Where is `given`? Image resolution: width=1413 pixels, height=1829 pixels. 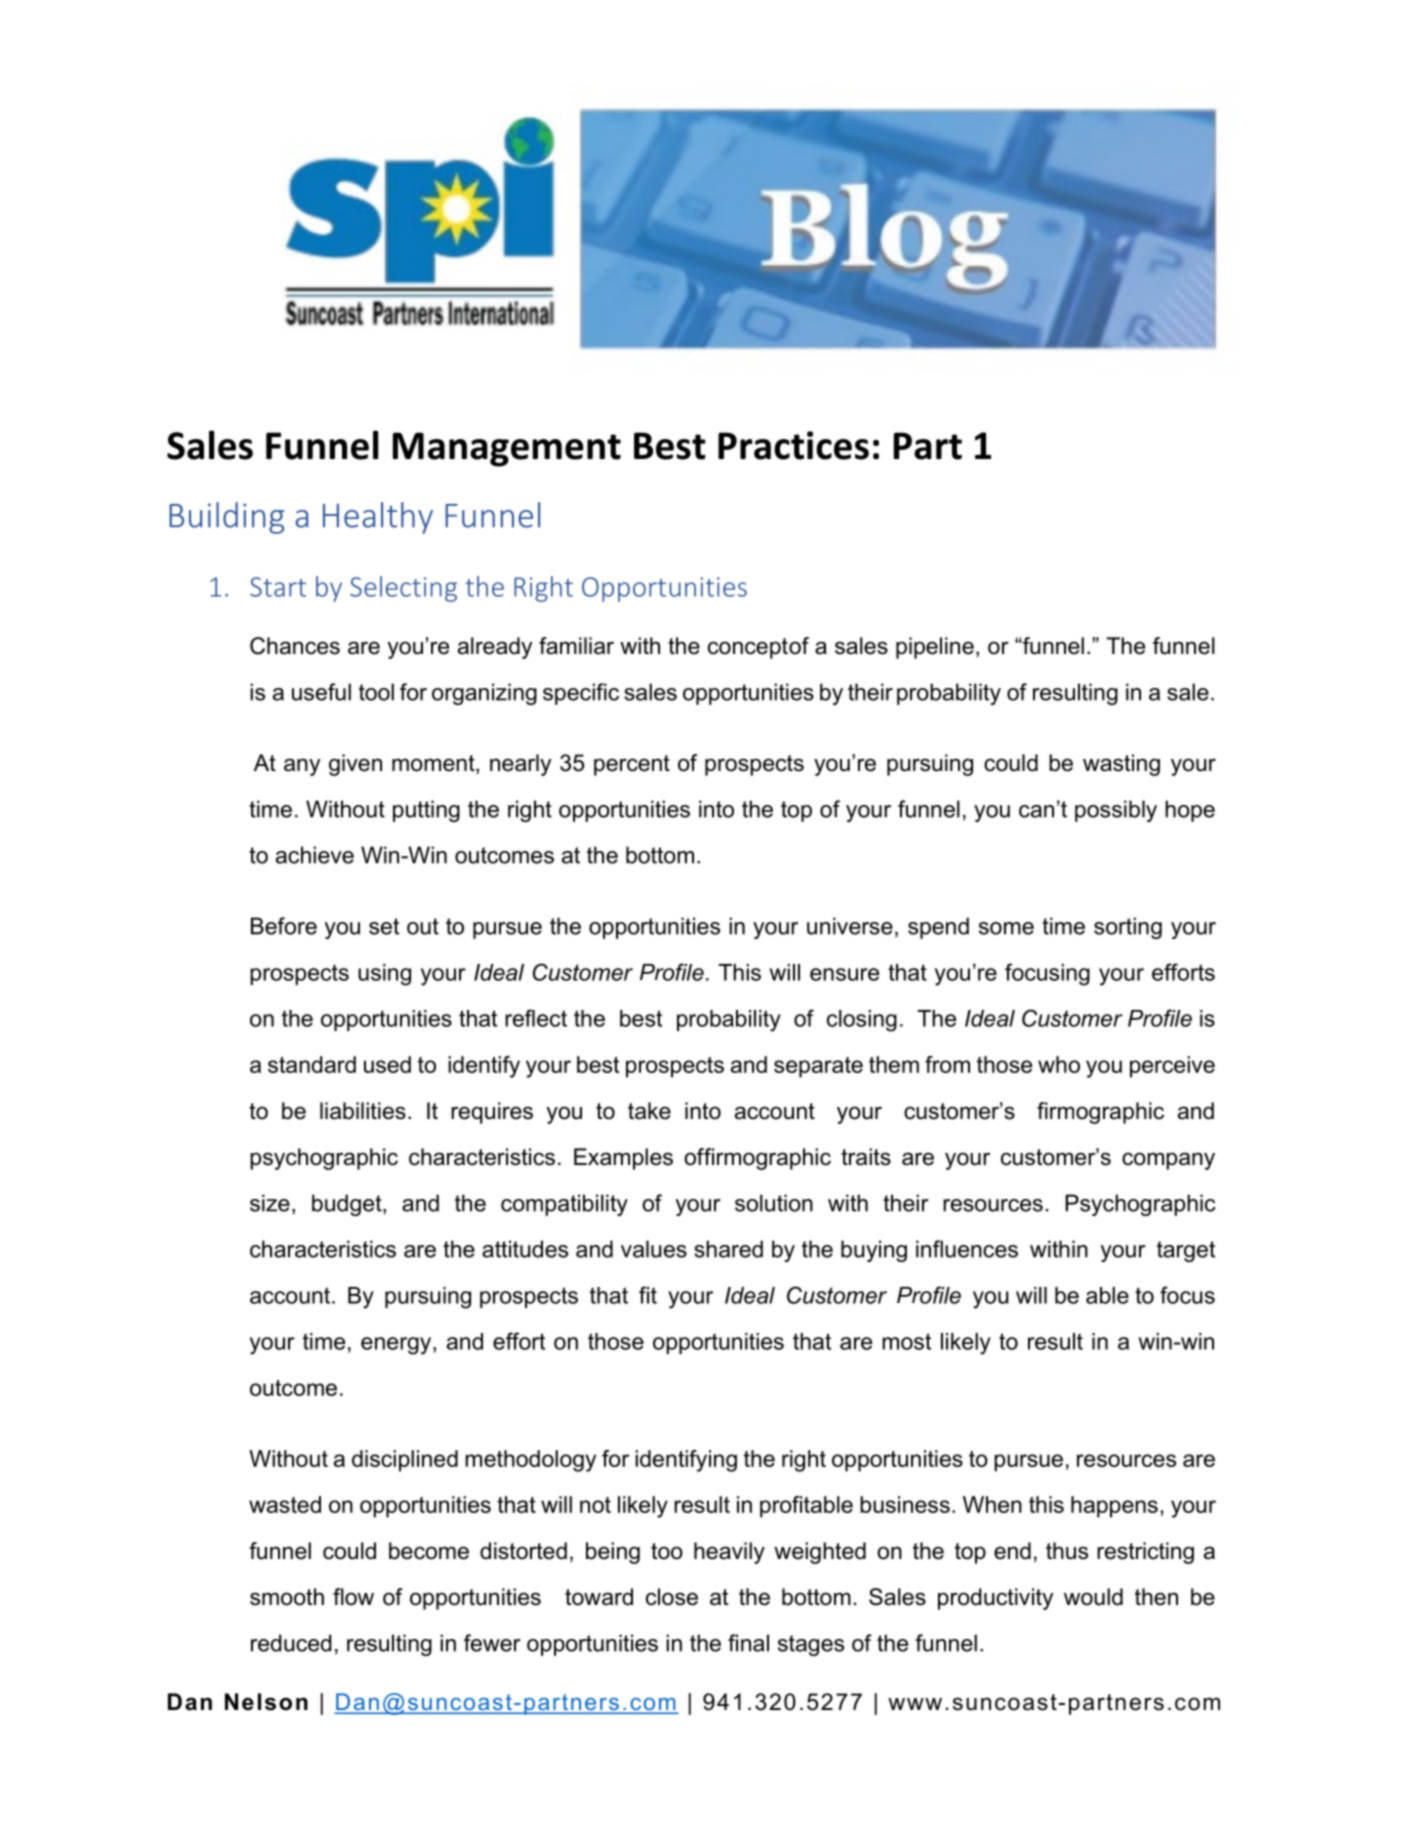 given is located at coordinates (355, 765).
